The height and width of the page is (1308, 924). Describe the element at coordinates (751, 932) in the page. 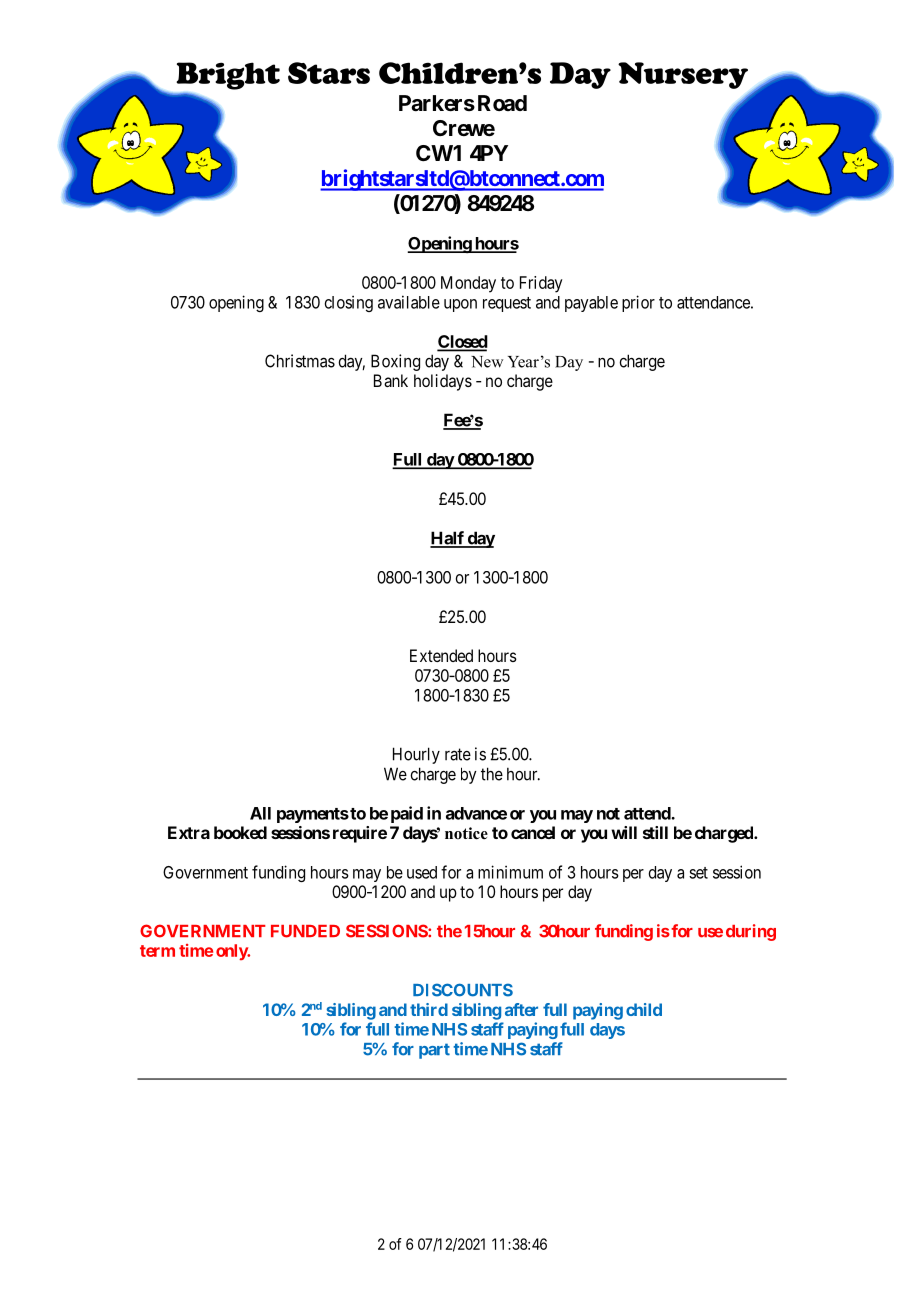

I see `during` at that location.
